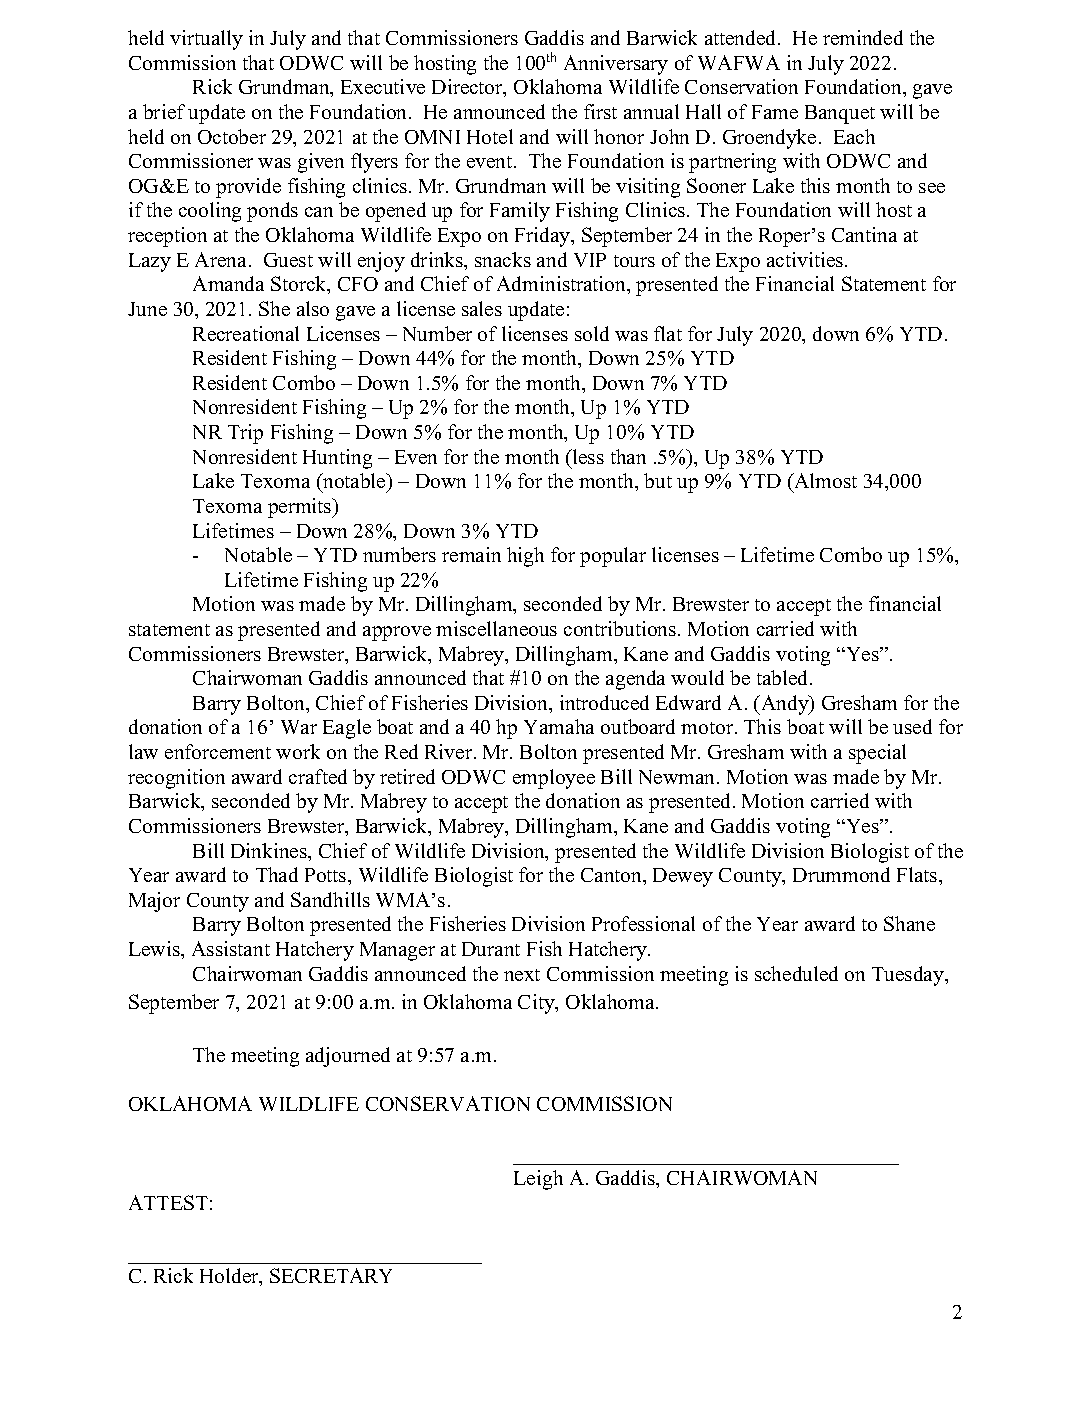 This screenshot has width=1092, height=1413. I want to click on employee, so click(554, 779).
